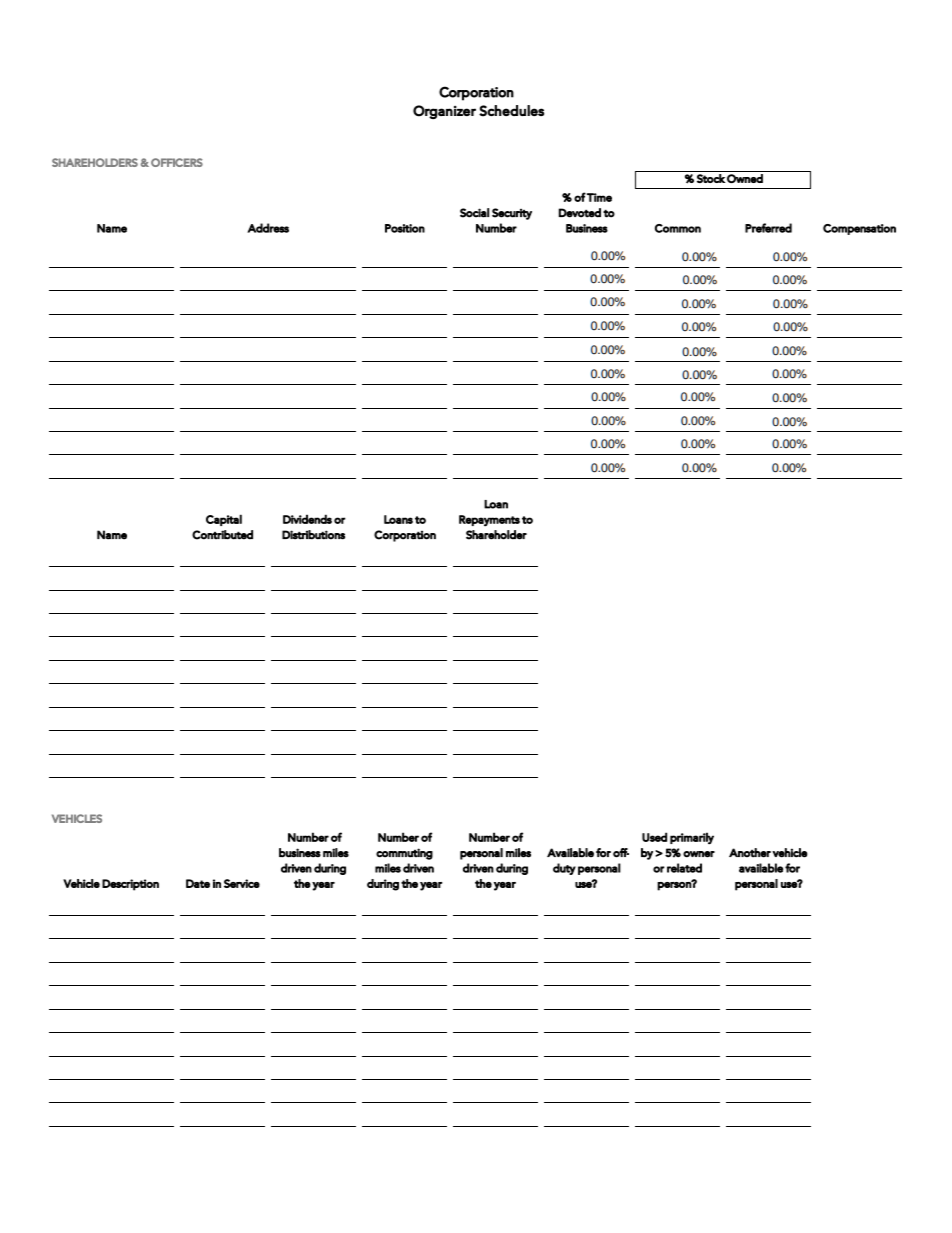  I want to click on Position, so click(405, 228).
